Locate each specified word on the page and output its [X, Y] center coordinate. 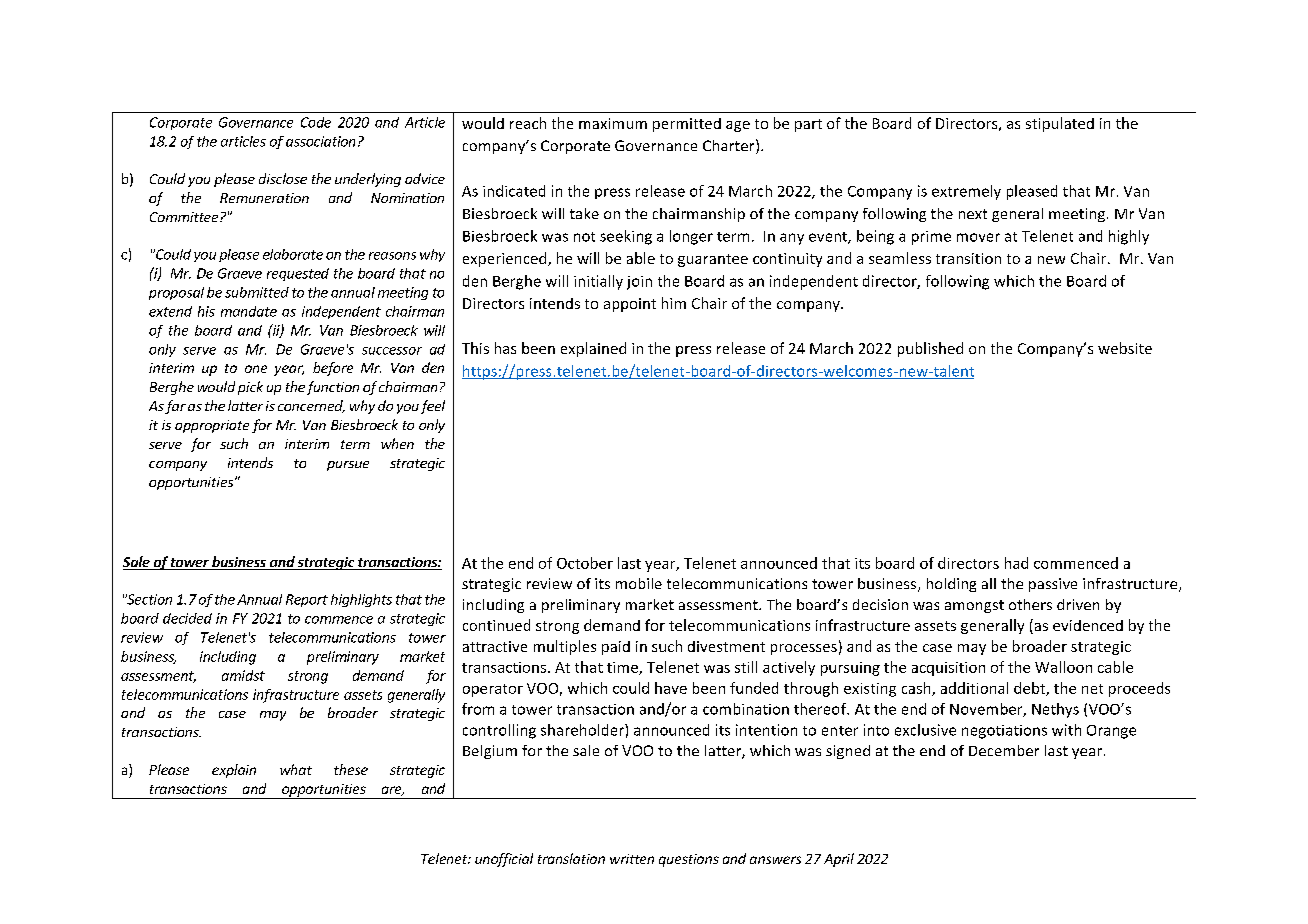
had [1016, 563]
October [585, 563]
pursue [348, 466]
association [320, 141]
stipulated [1060, 124]
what [296, 769]
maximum [613, 123]
